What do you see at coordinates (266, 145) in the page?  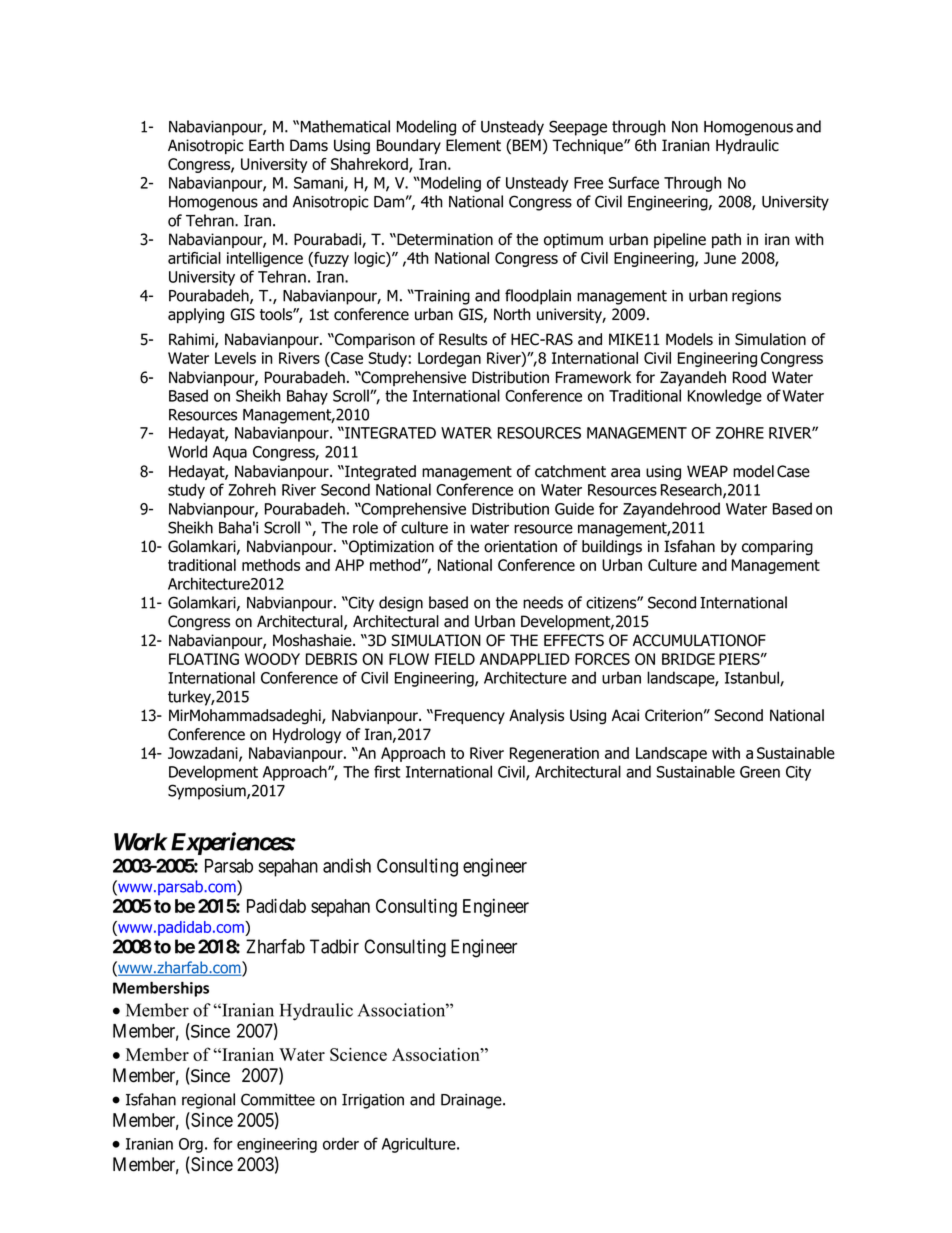 I see `Earth` at bounding box center [266, 145].
